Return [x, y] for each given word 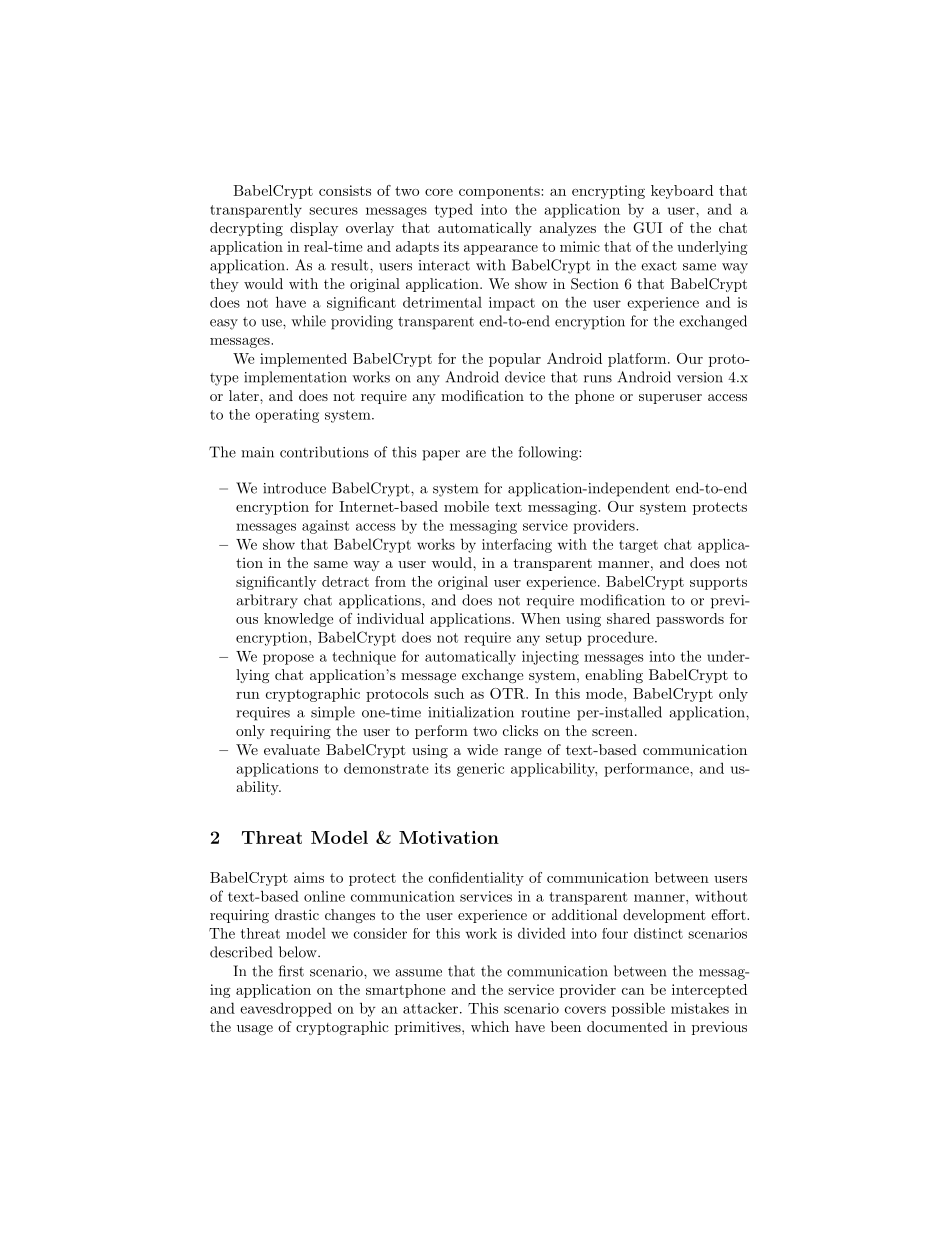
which [490, 1026]
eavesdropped [286, 1009]
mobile [466, 506]
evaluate [292, 749]
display [314, 229]
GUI [647, 228]
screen [612, 732]
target [638, 546]
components [500, 192]
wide [482, 749]
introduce [294, 488]
